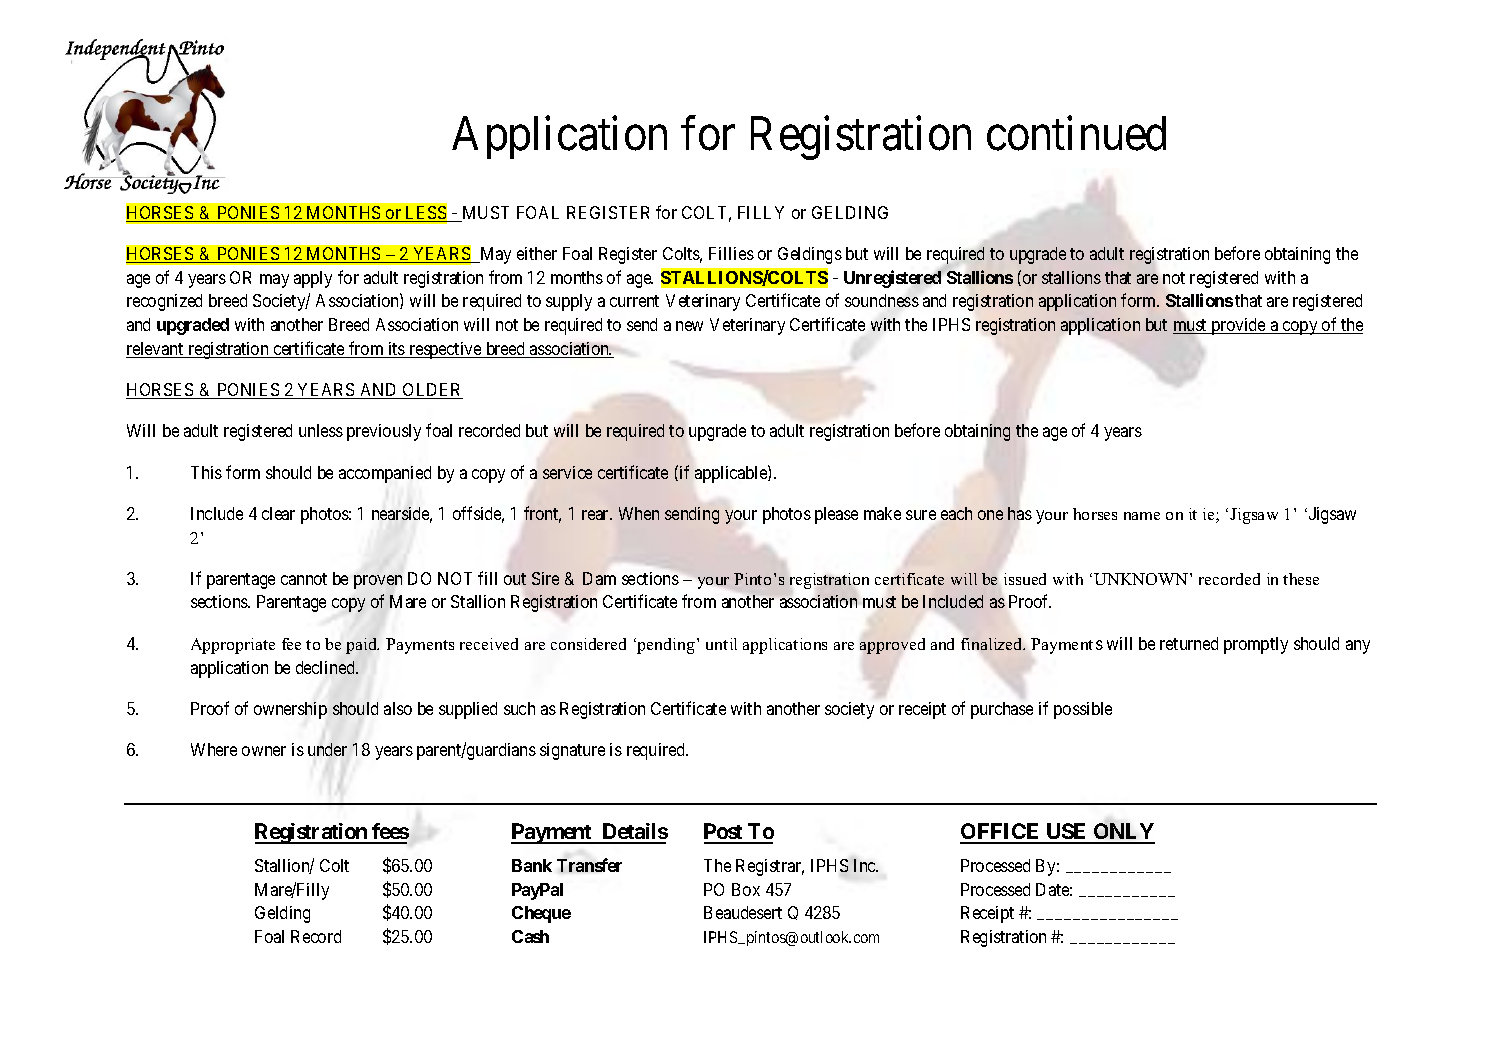 The height and width of the screenshot is (1061, 1500). What do you see at coordinates (1189, 643) in the screenshot?
I see `returned` at bounding box center [1189, 643].
